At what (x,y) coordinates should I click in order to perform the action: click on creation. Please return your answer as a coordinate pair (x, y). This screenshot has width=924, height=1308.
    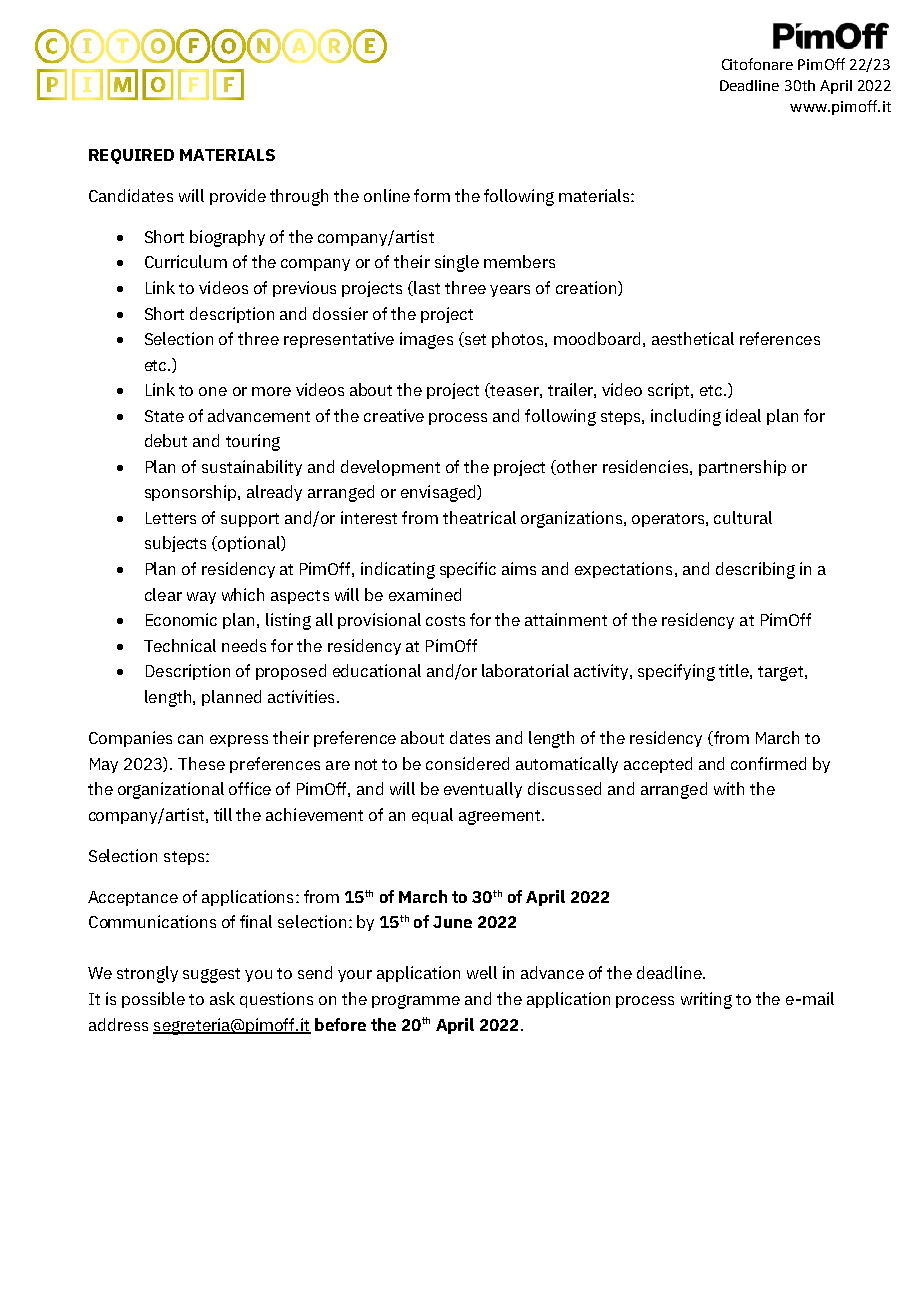
    Looking at the image, I should click on (587, 288).
